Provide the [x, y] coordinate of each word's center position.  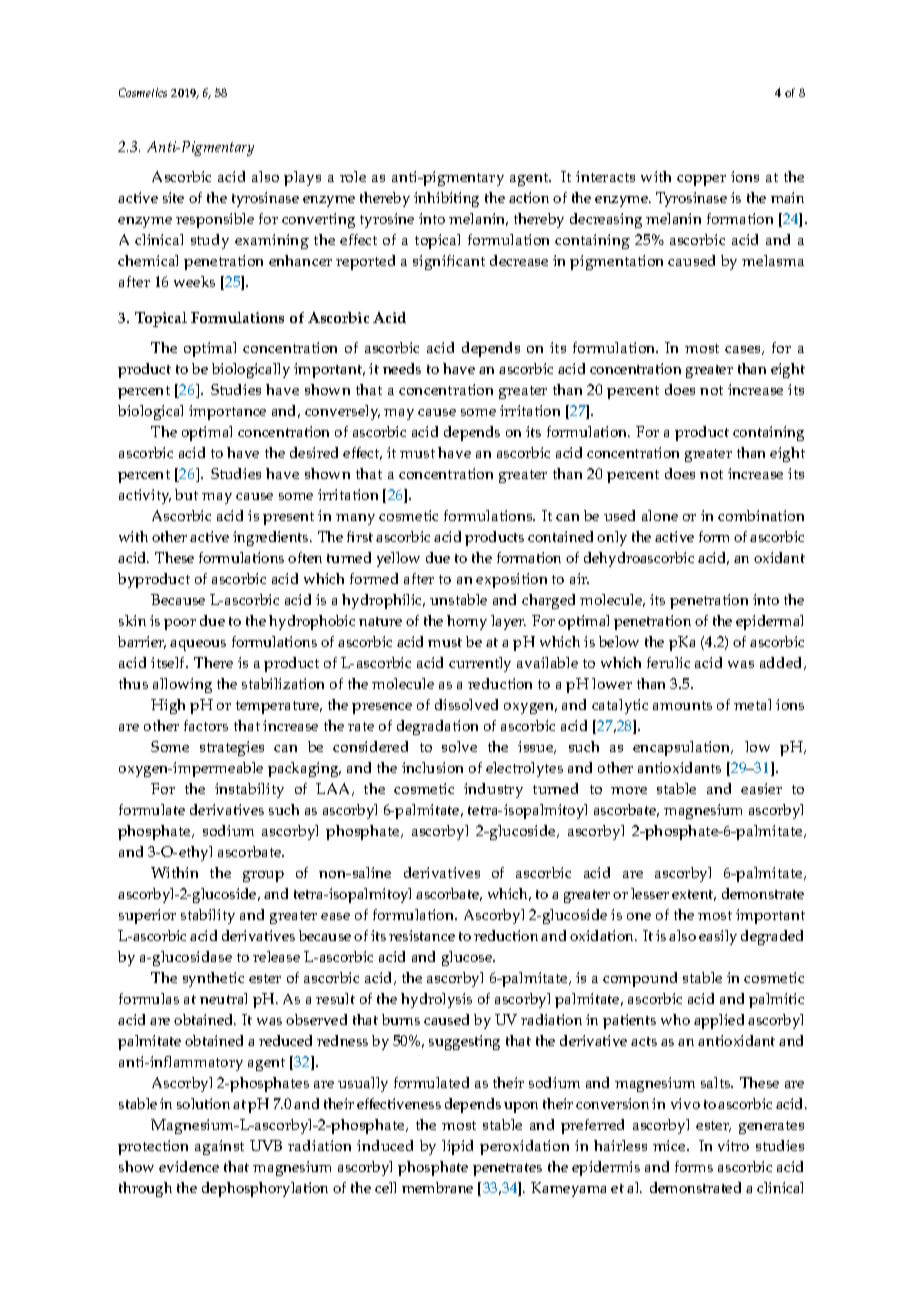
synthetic [213, 979]
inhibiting [446, 199]
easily [718, 937]
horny [467, 622]
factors [206, 725]
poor [180, 624]
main [787, 197]
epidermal [769, 622]
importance [227, 412]
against [219, 1147]
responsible [215, 220]
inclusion [432, 767]
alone [660, 515]
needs [402, 368]
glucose [468, 958]
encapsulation [683, 748]
